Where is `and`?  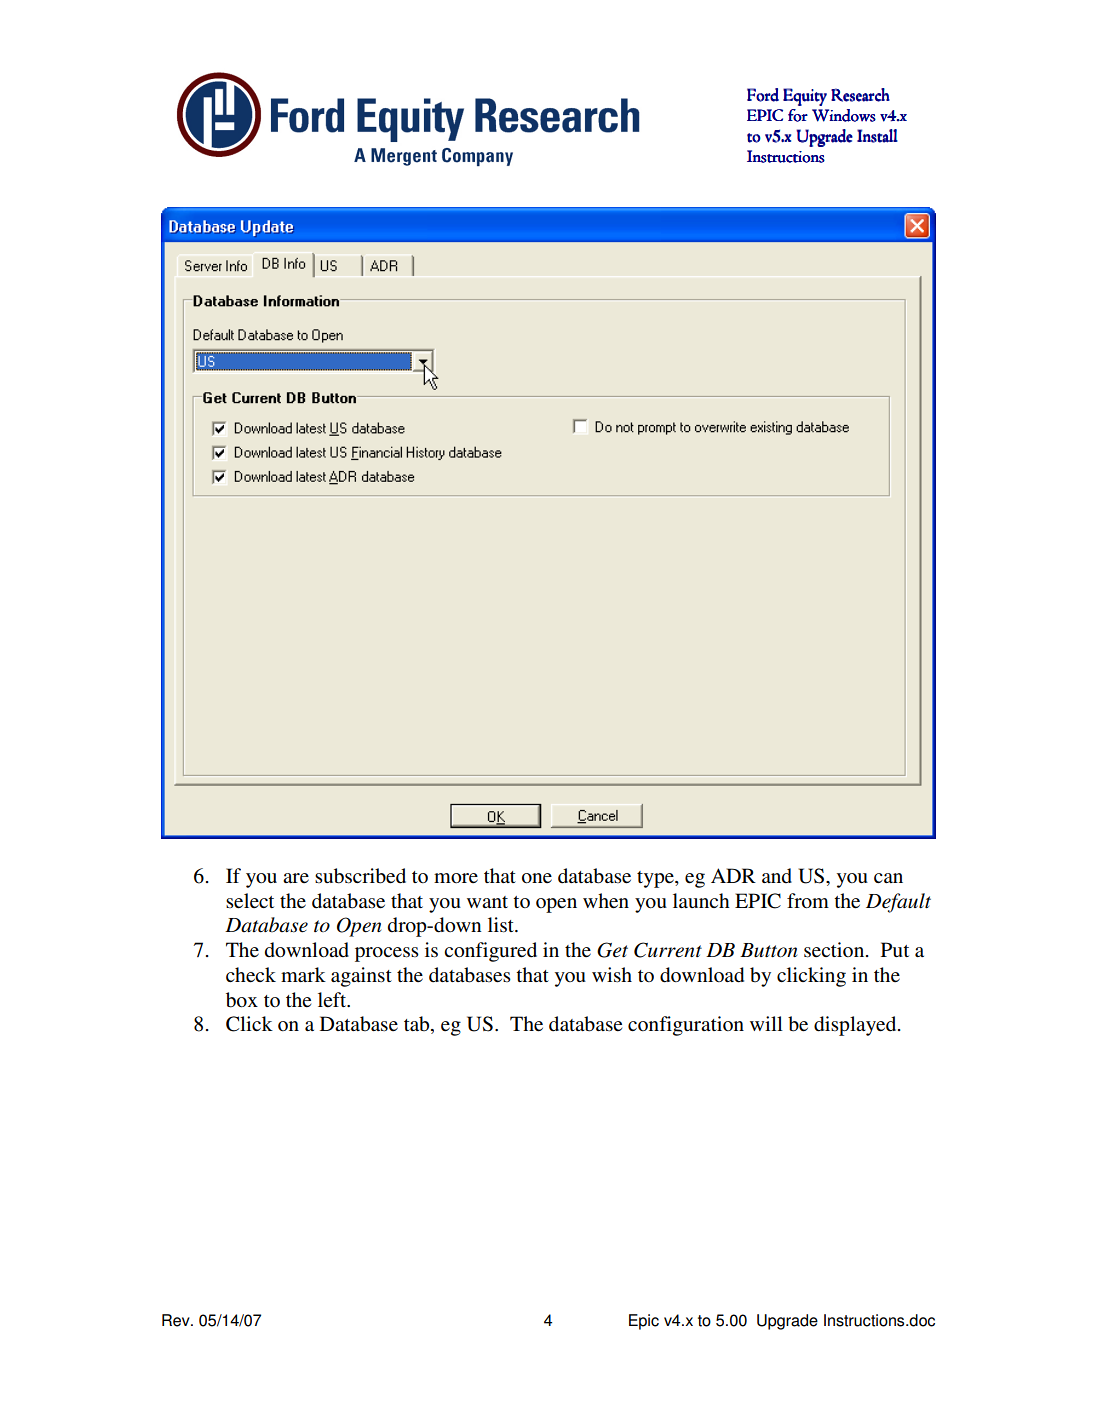
and is located at coordinates (777, 876).
